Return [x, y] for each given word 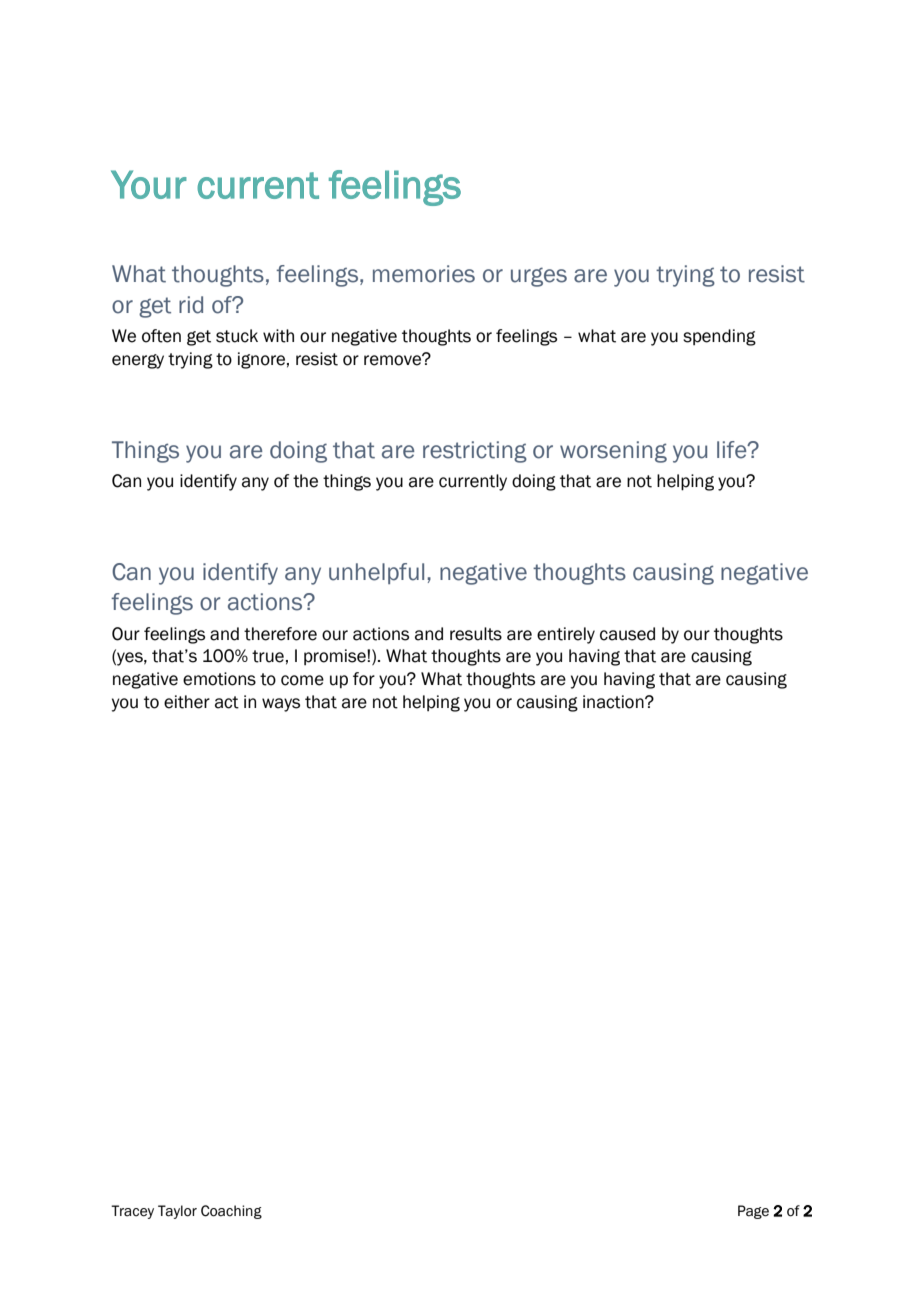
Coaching [231, 1212]
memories [424, 274]
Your [149, 184]
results [476, 634]
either [187, 702]
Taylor [177, 1212]
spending [719, 337]
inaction [614, 702]
